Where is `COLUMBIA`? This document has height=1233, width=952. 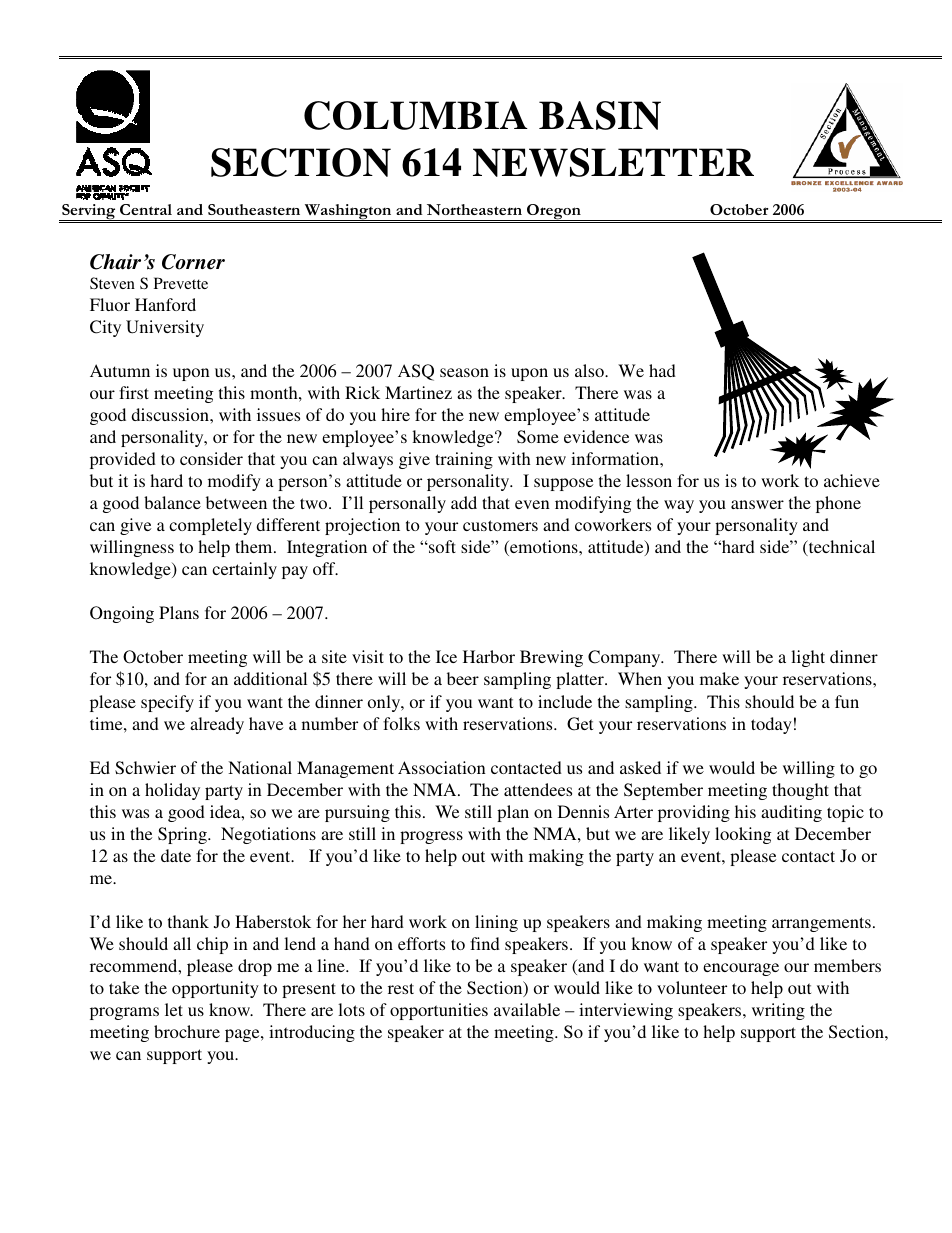 COLUMBIA is located at coordinates (416, 115).
